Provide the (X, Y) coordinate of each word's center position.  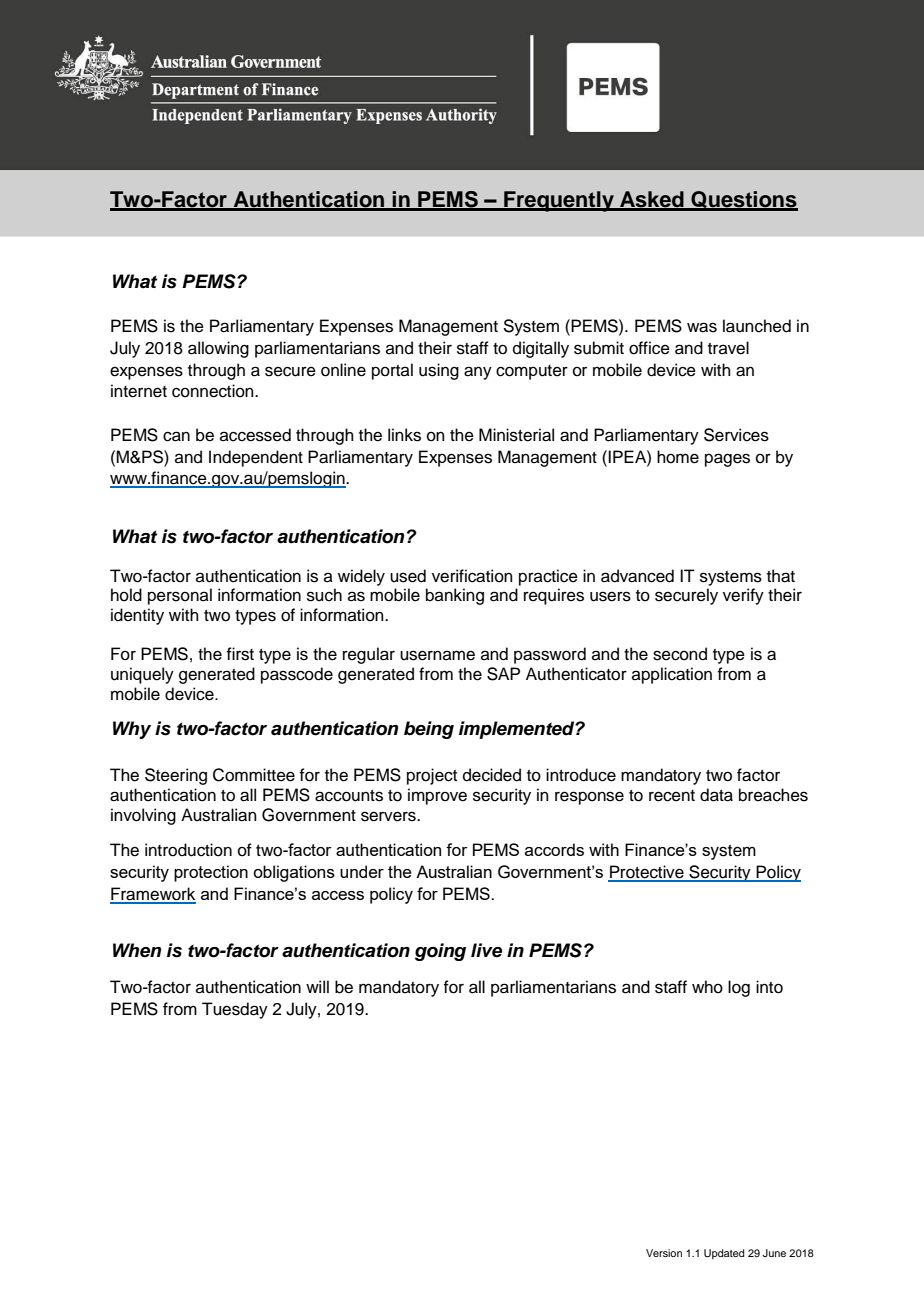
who (707, 987)
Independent (256, 458)
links (404, 435)
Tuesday (235, 1010)
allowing (218, 349)
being (429, 730)
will (317, 986)
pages (727, 460)
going (440, 952)
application (672, 675)
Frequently (559, 201)
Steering (176, 776)
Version (664, 1253)
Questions (743, 200)
